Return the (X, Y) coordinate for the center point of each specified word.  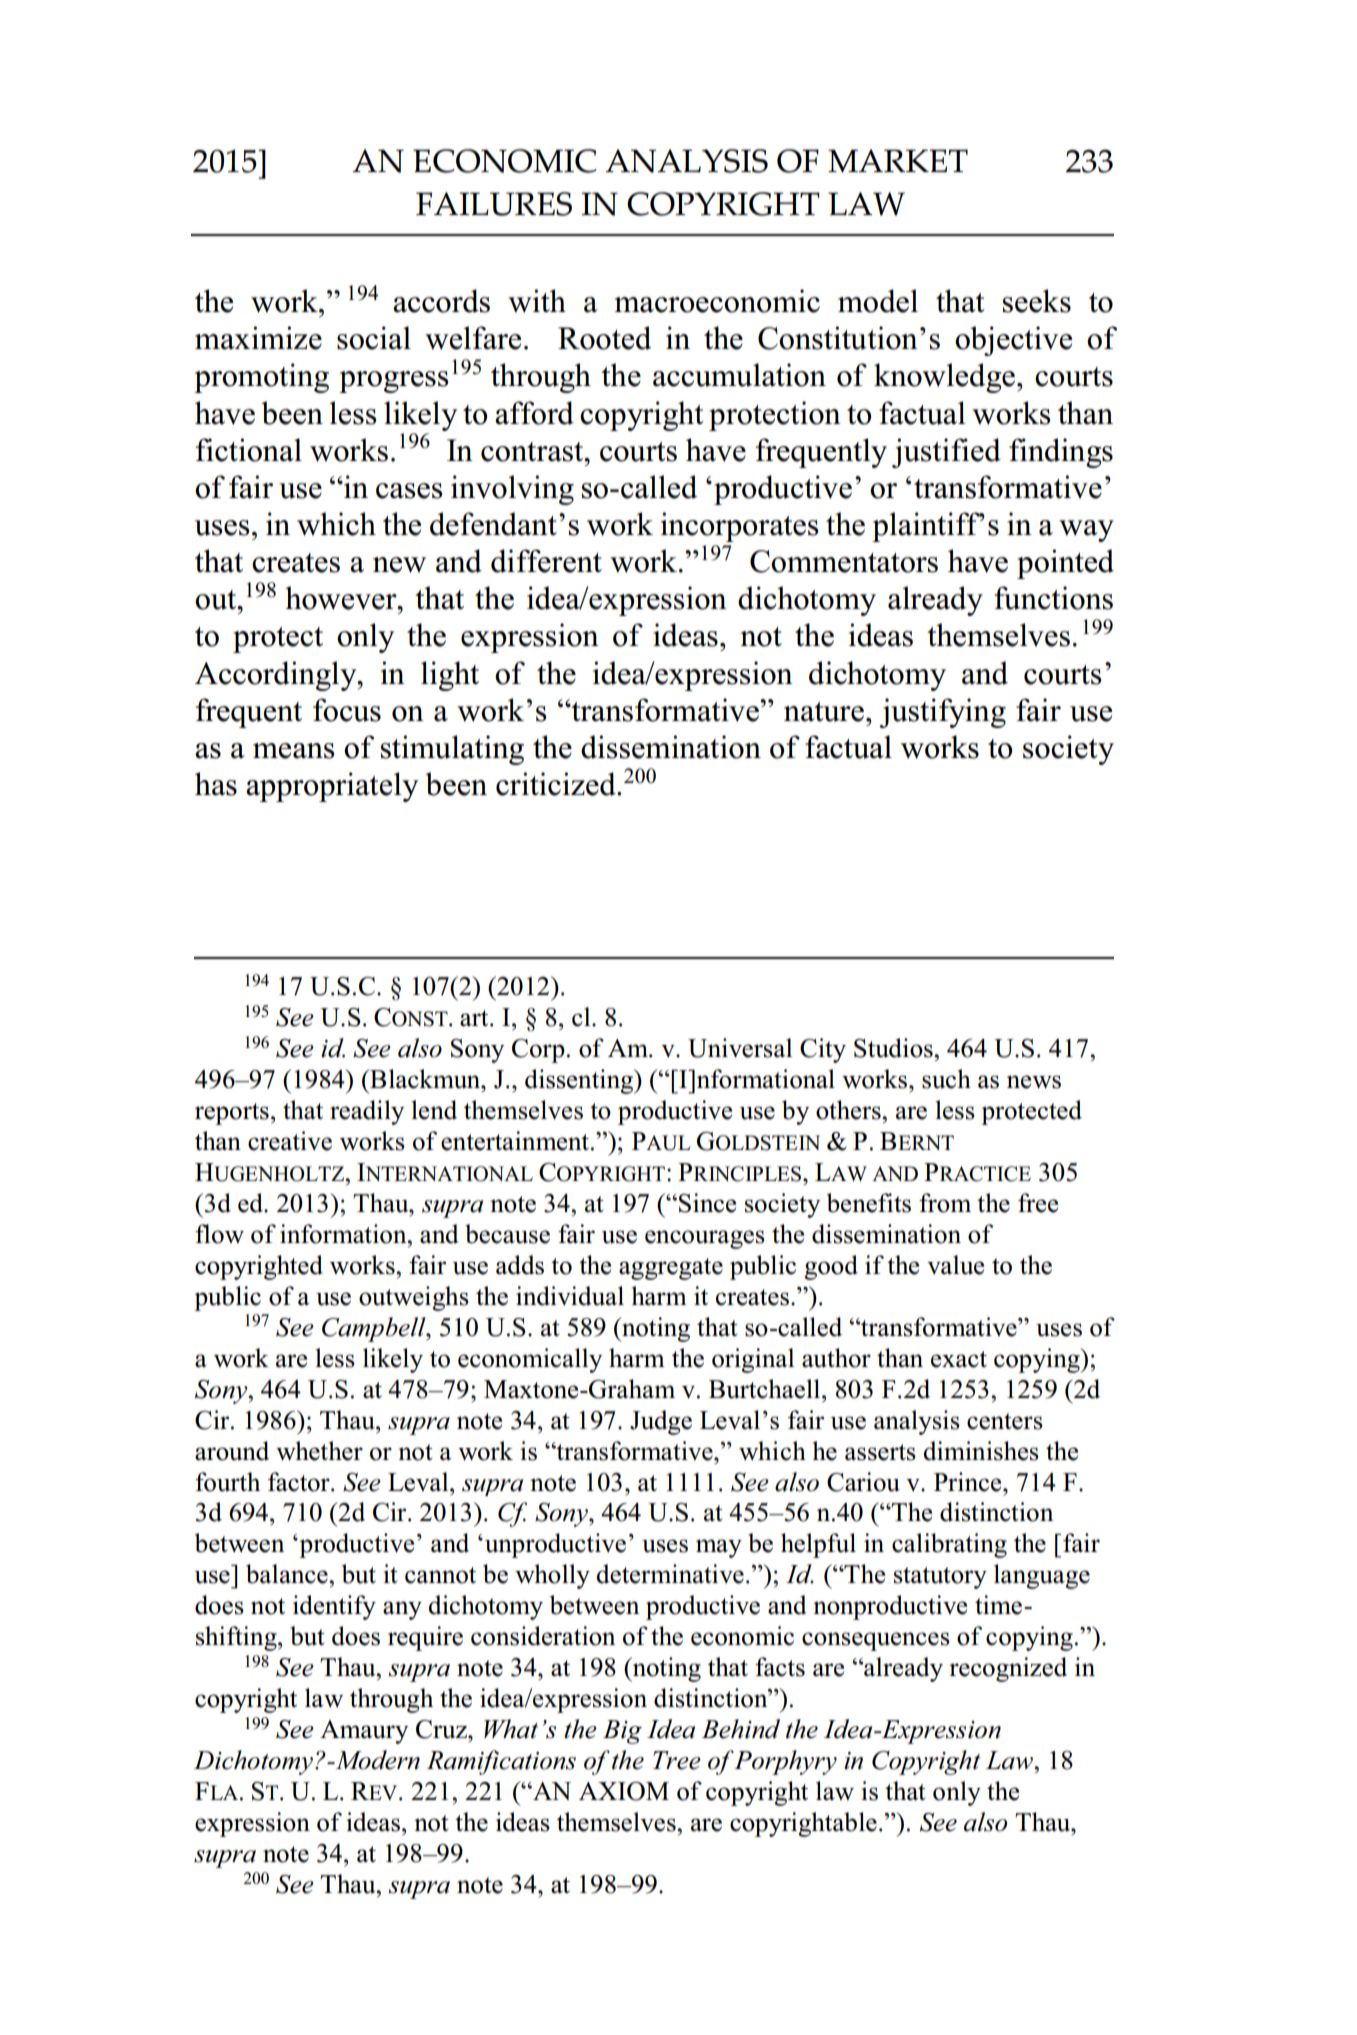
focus (347, 710)
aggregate (671, 1269)
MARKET (898, 161)
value (955, 1265)
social (374, 338)
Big (622, 1732)
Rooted (604, 338)
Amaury (364, 1732)
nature (824, 712)
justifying (942, 713)
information (344, 1234)
